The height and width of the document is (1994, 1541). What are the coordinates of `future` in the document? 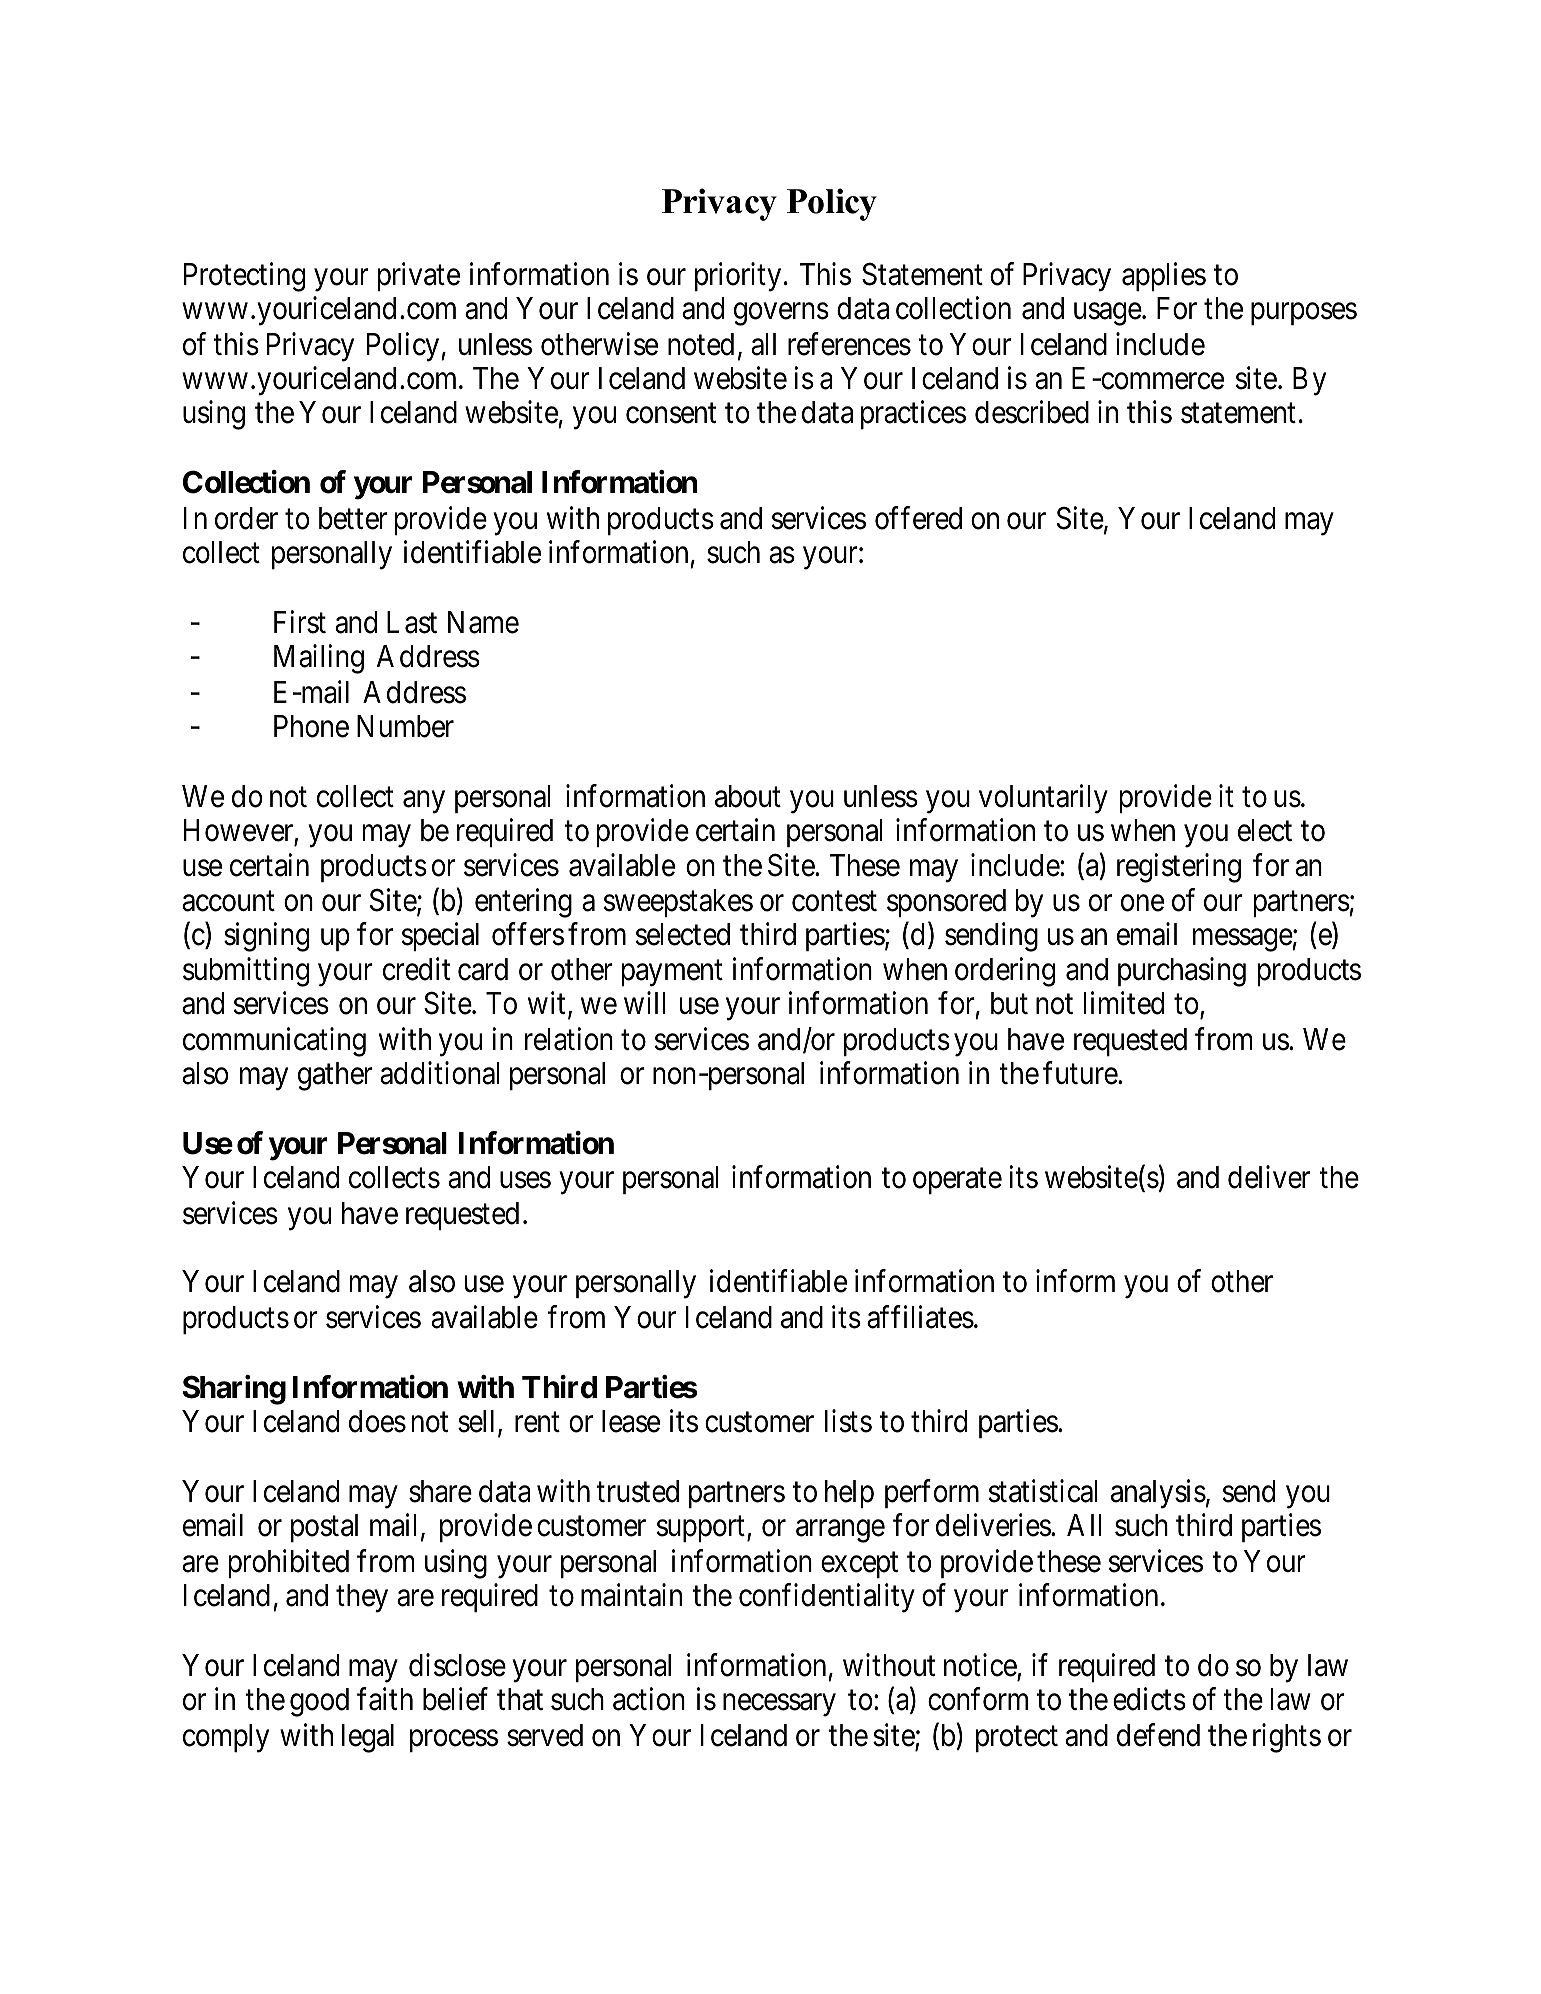 It's located at (1081, 1073).
